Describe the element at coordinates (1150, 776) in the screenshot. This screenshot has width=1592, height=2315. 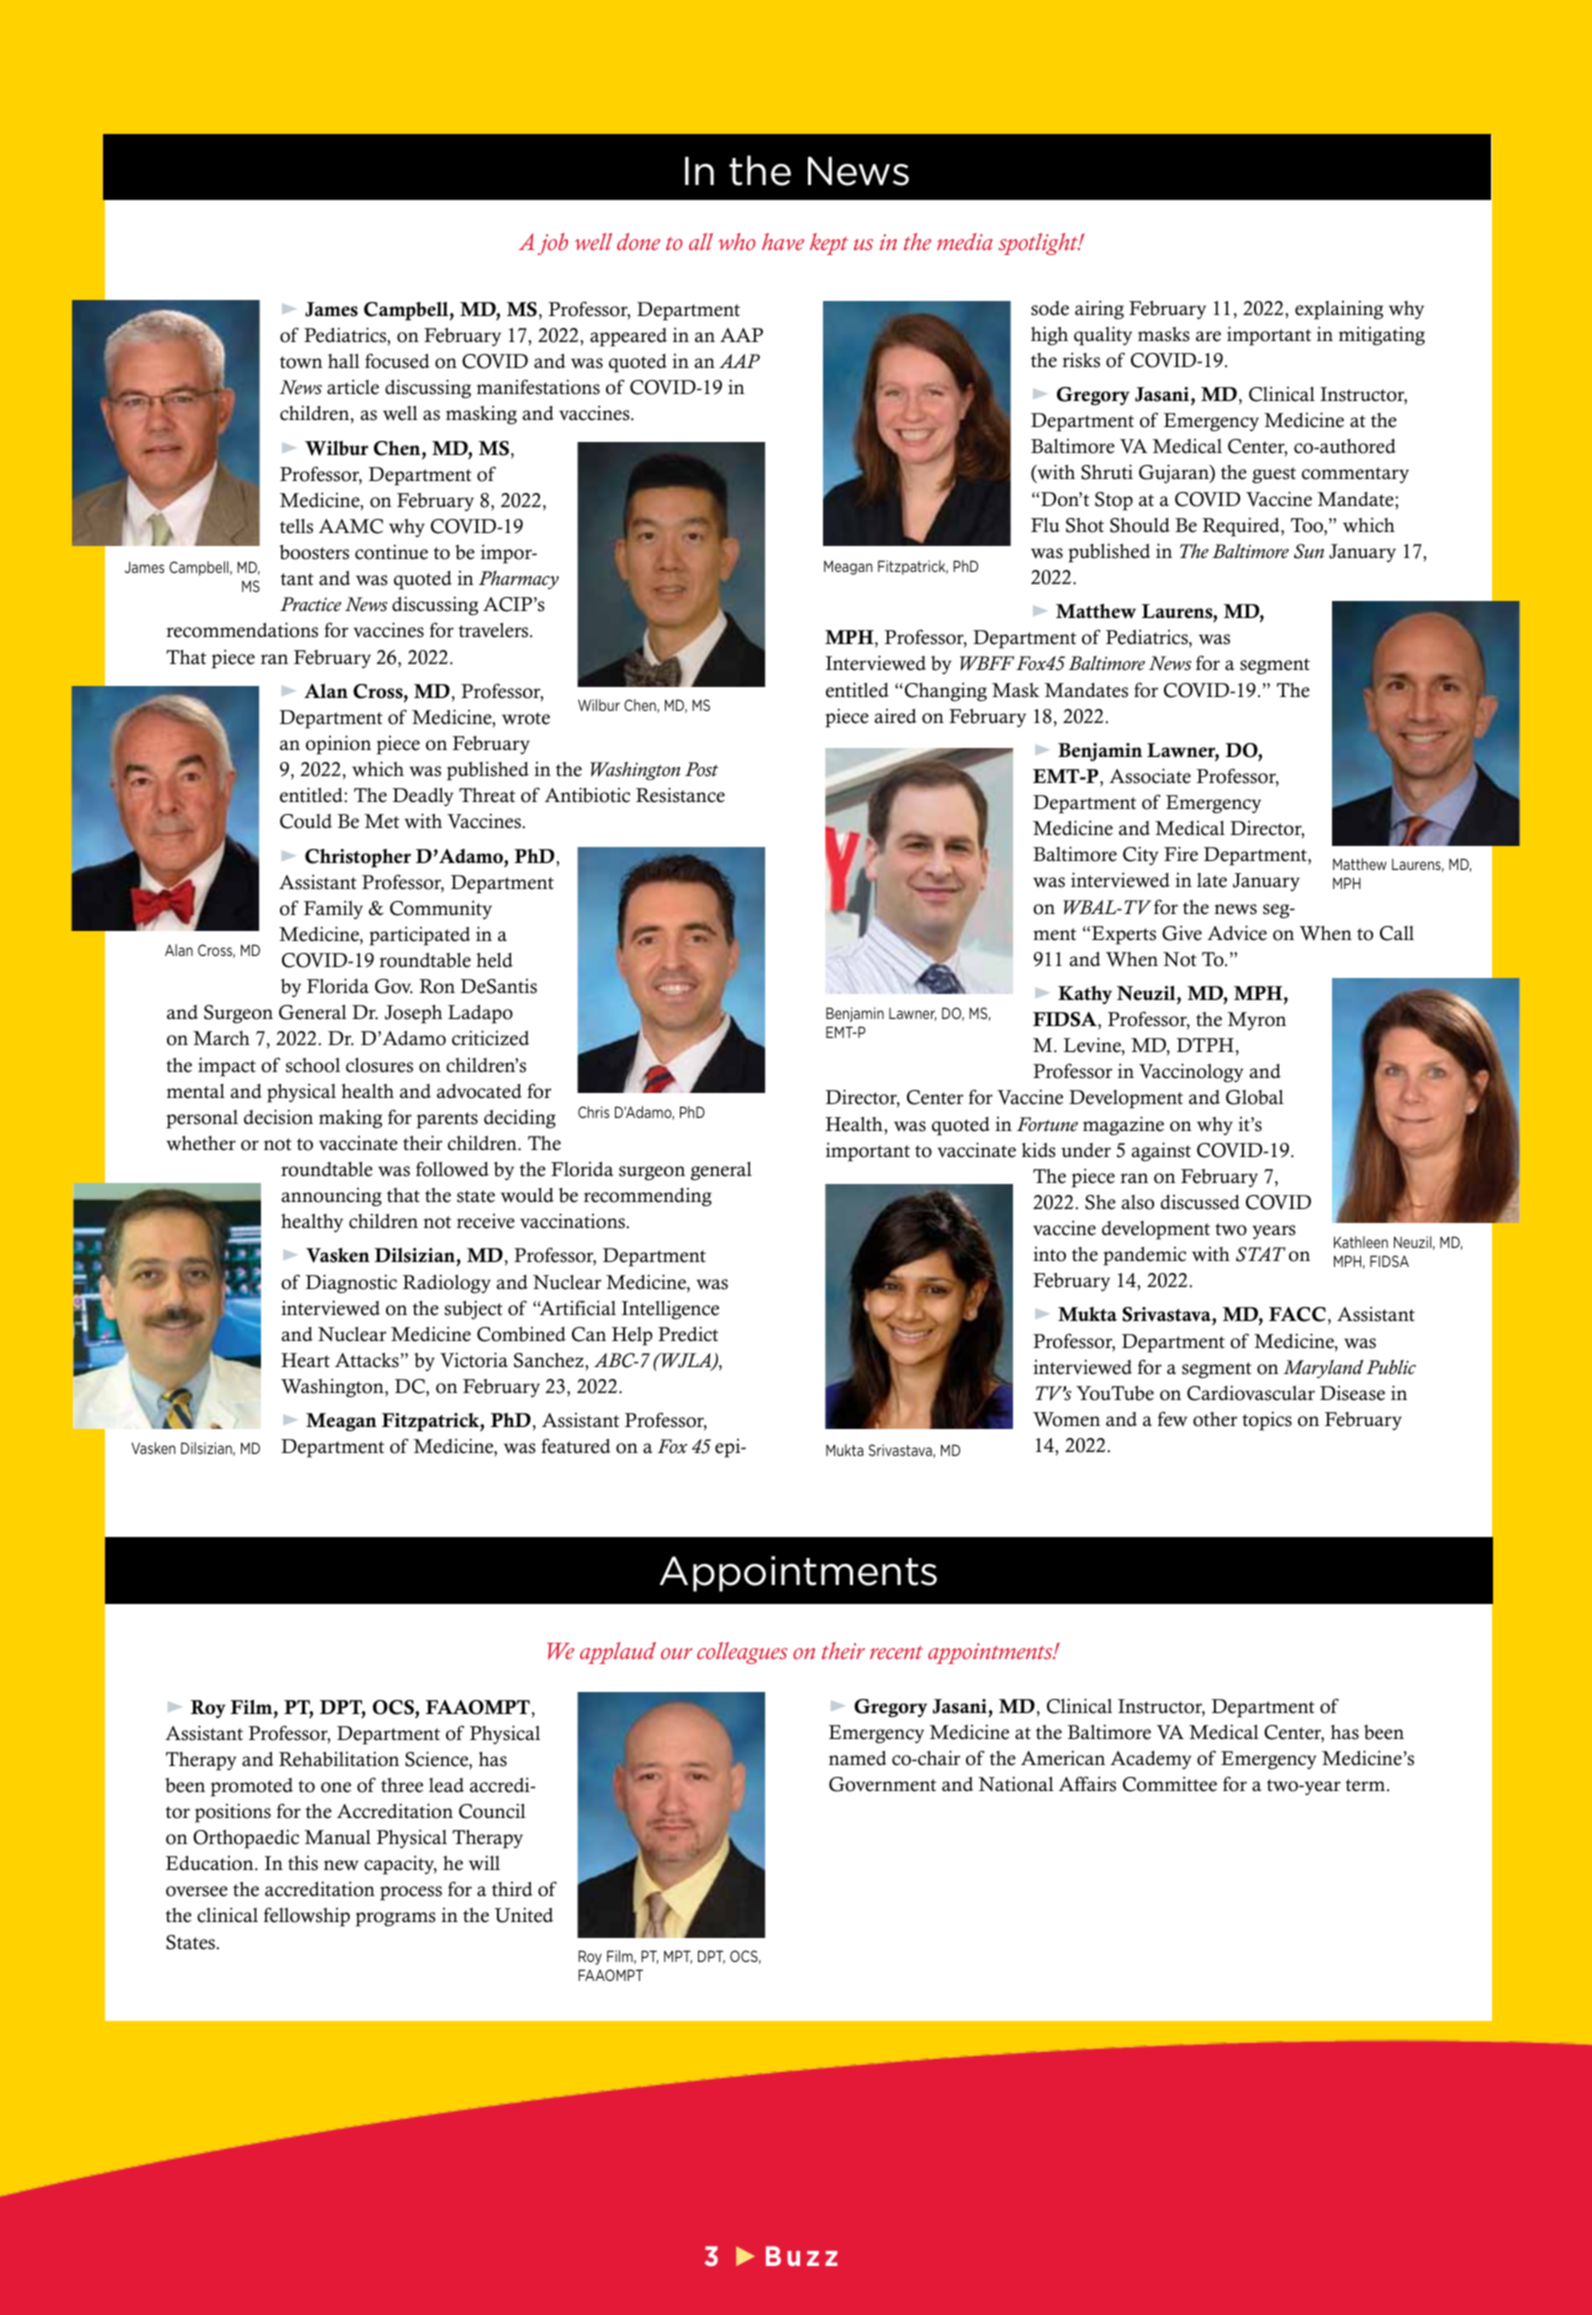
I see `Associate` at that location.
